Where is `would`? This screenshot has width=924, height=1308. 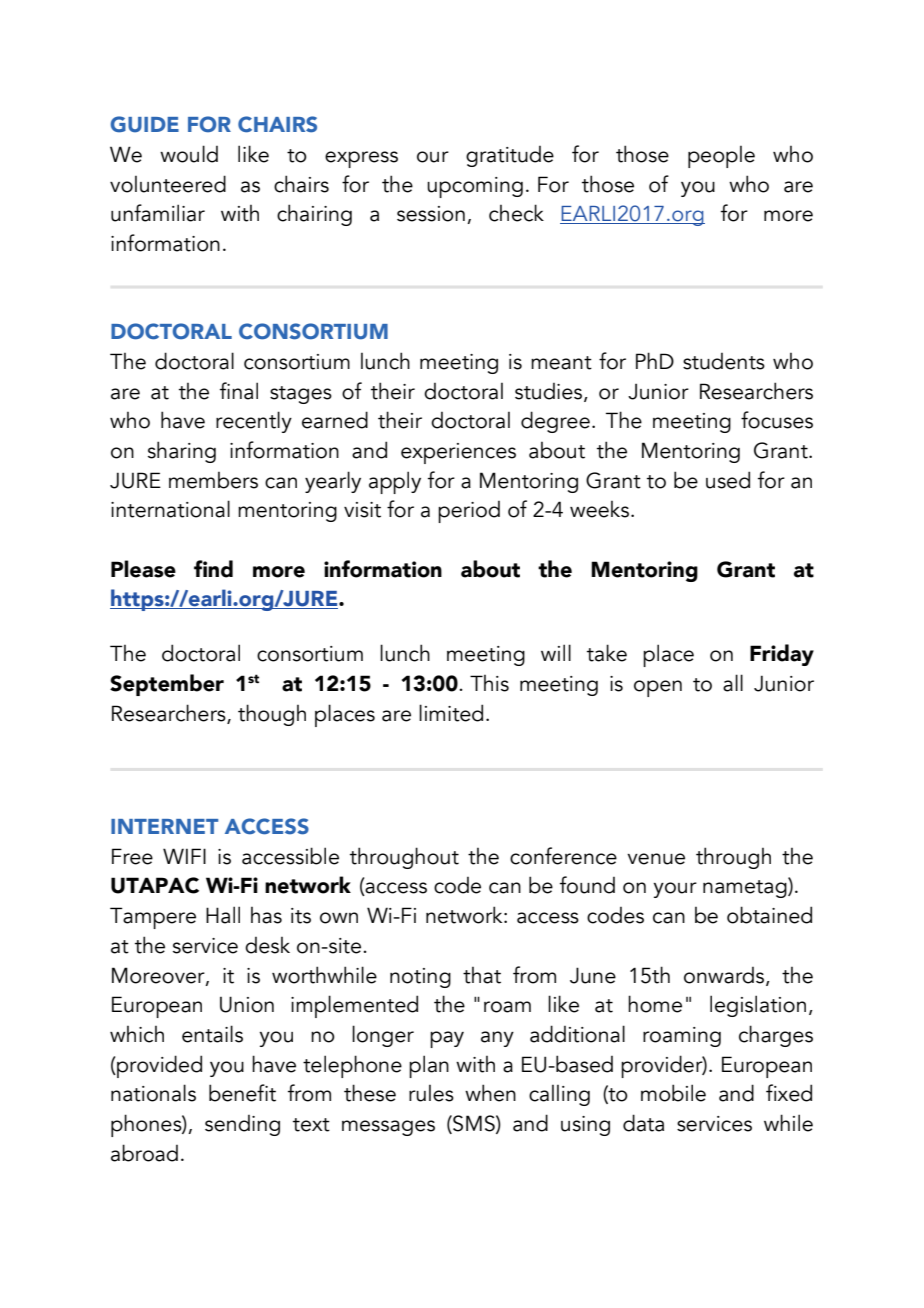 would is located at coordinates (189, 154).
